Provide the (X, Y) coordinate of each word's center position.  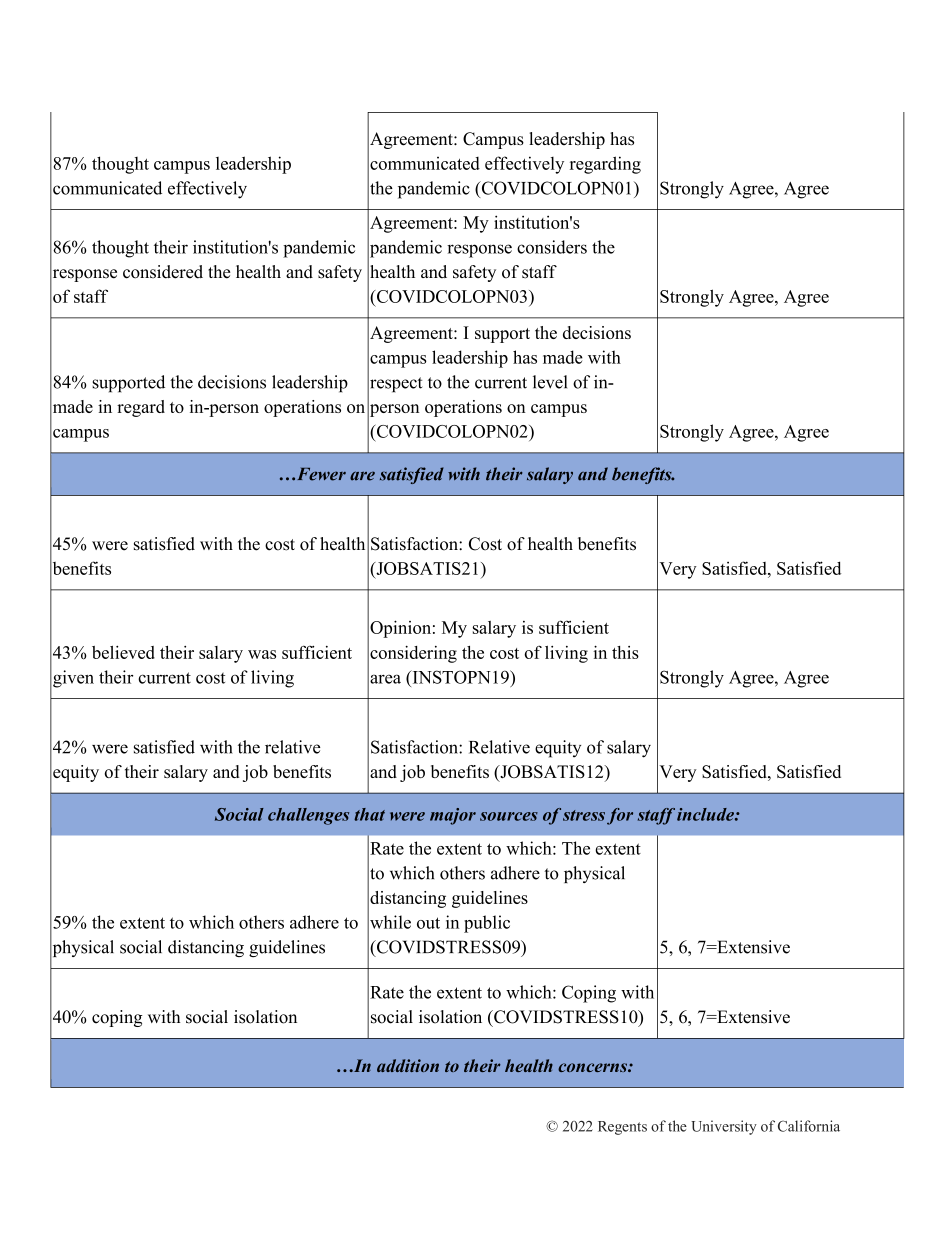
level (550, 382)
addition (408, 1065)
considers (552, 247)
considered (163, 272)
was (262, 654)
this (625, 652)
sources (509, 816)
